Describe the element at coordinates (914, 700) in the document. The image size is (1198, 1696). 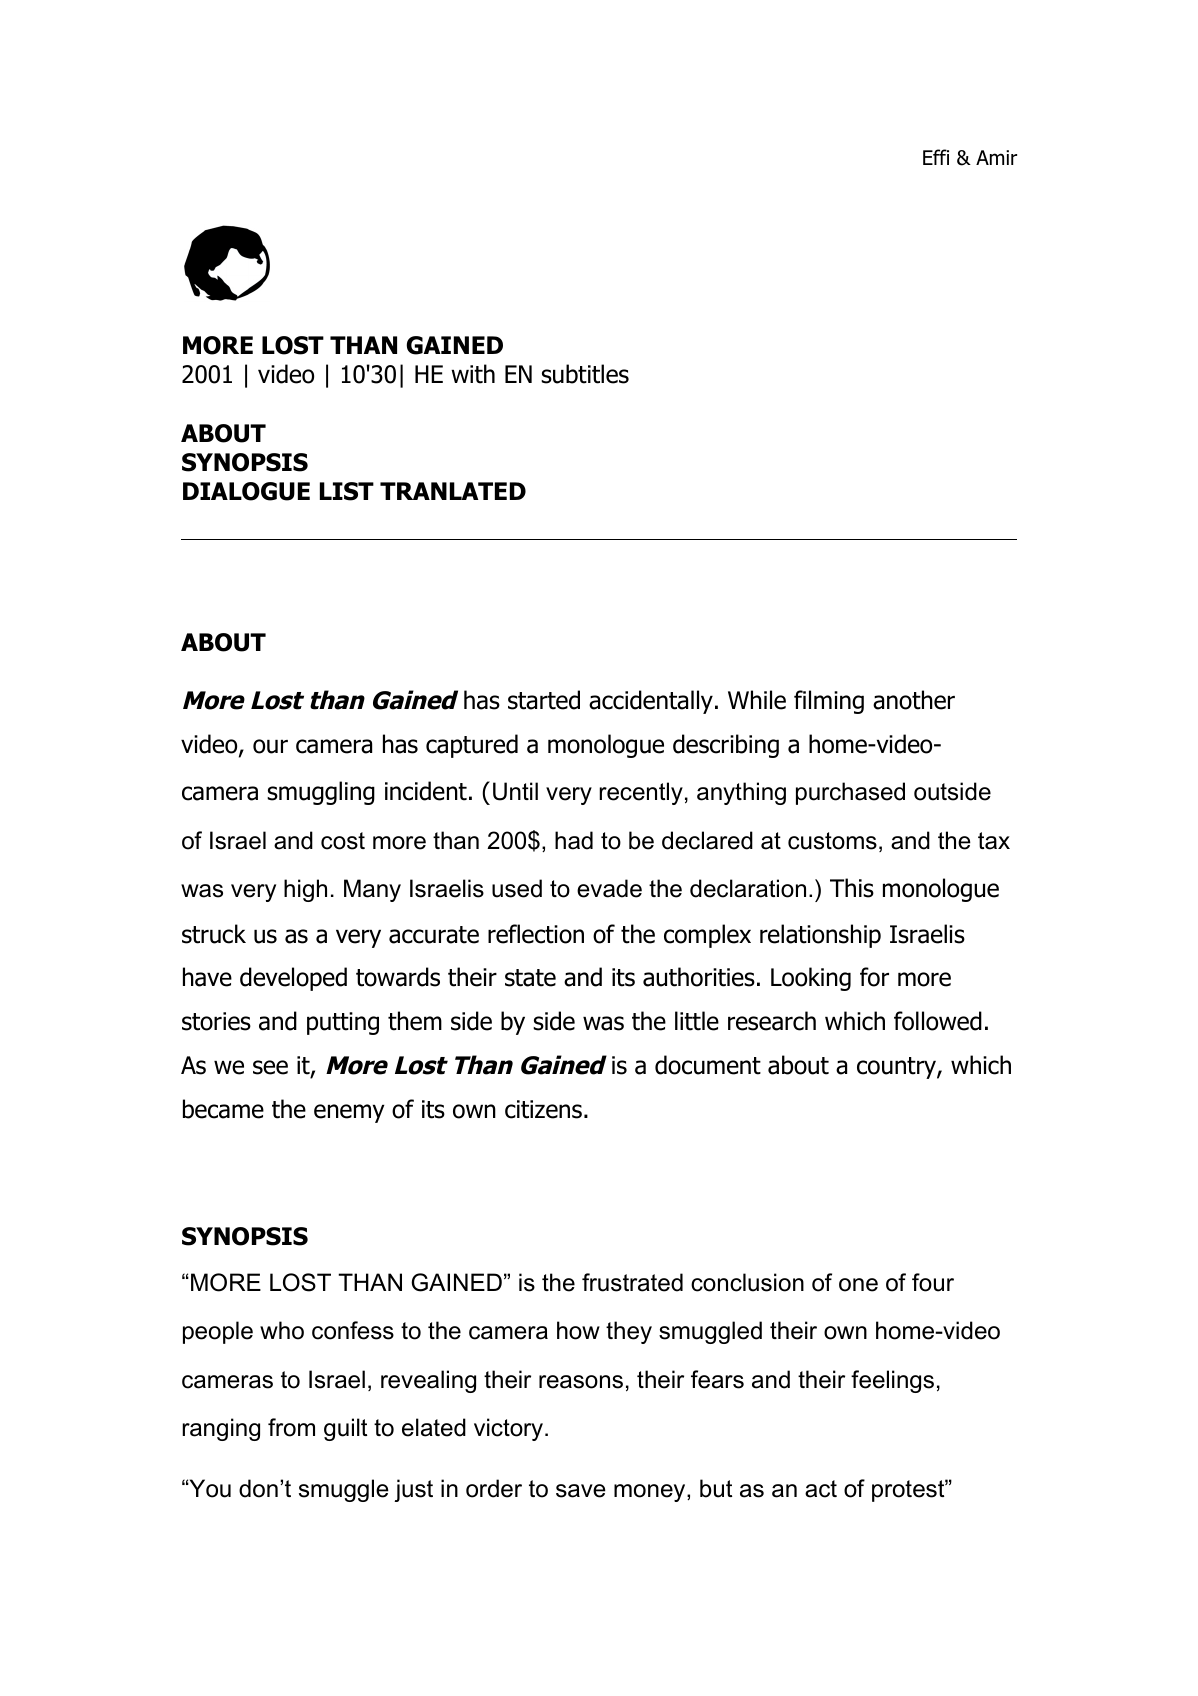
I see `another` at that location.
